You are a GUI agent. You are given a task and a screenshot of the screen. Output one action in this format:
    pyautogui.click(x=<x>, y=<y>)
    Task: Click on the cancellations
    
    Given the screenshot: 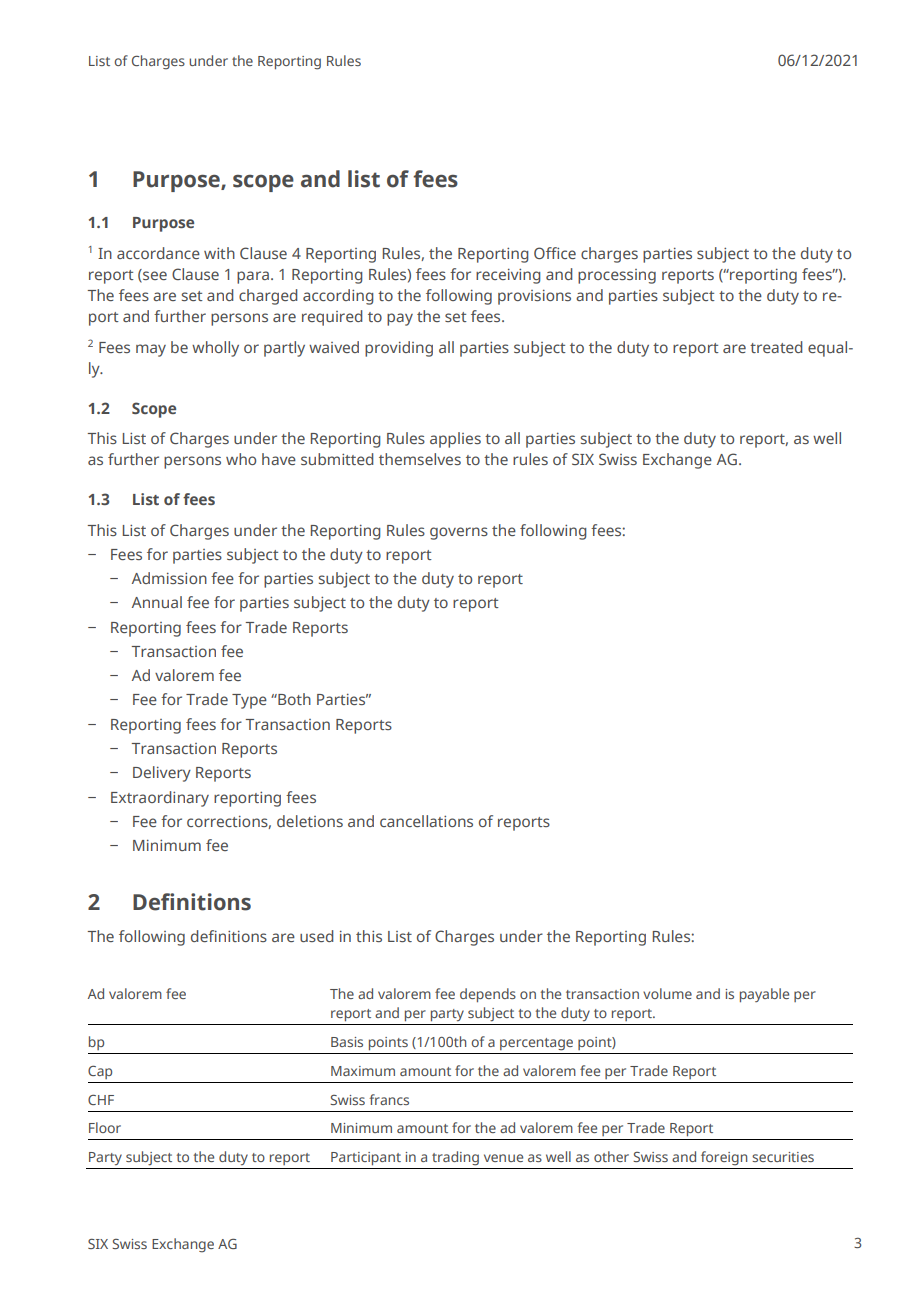 What is the action you would take?
    pyautogui.click(x=426, y=821)
